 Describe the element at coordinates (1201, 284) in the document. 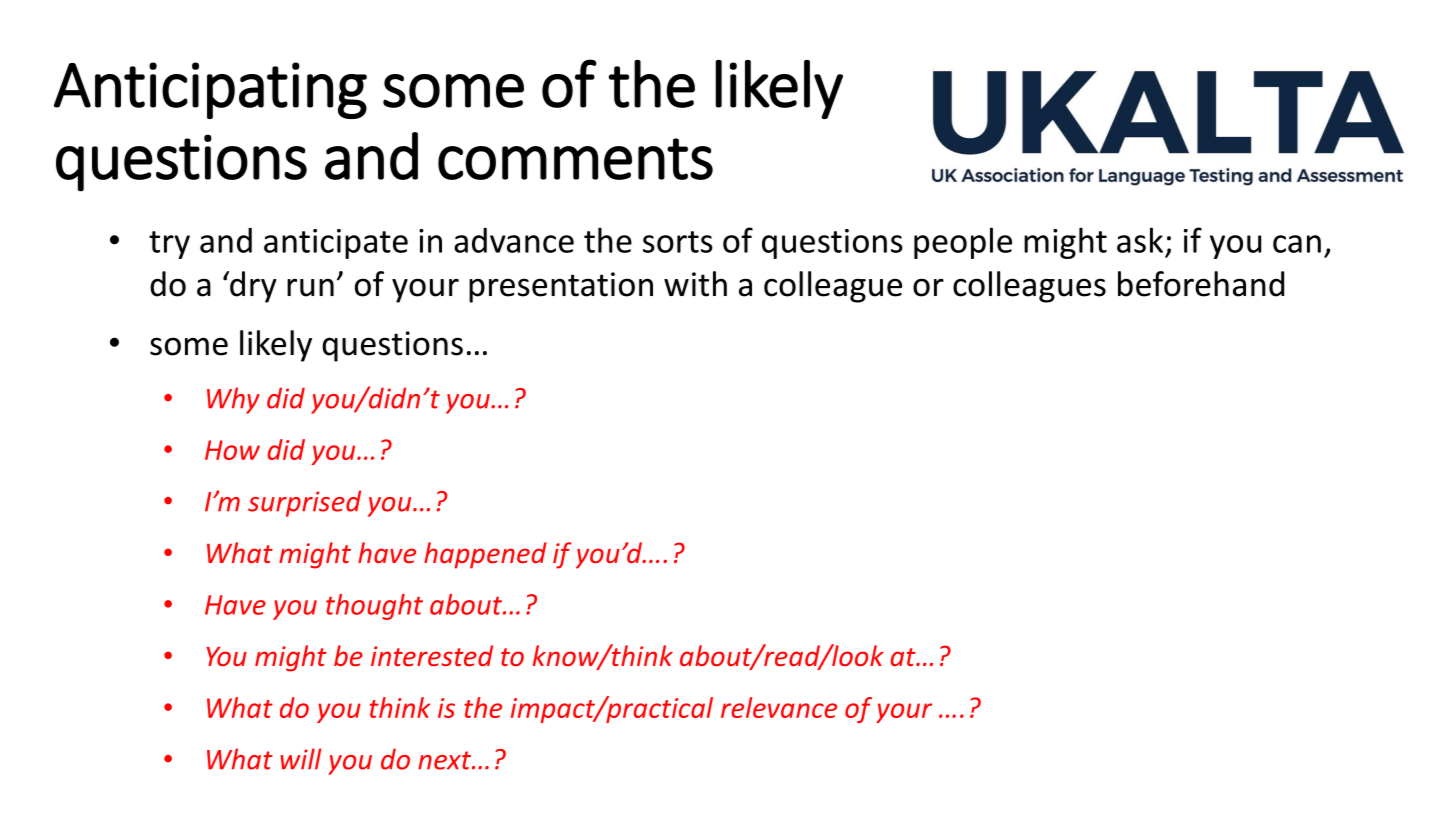

I see `beforehand` at that location.
